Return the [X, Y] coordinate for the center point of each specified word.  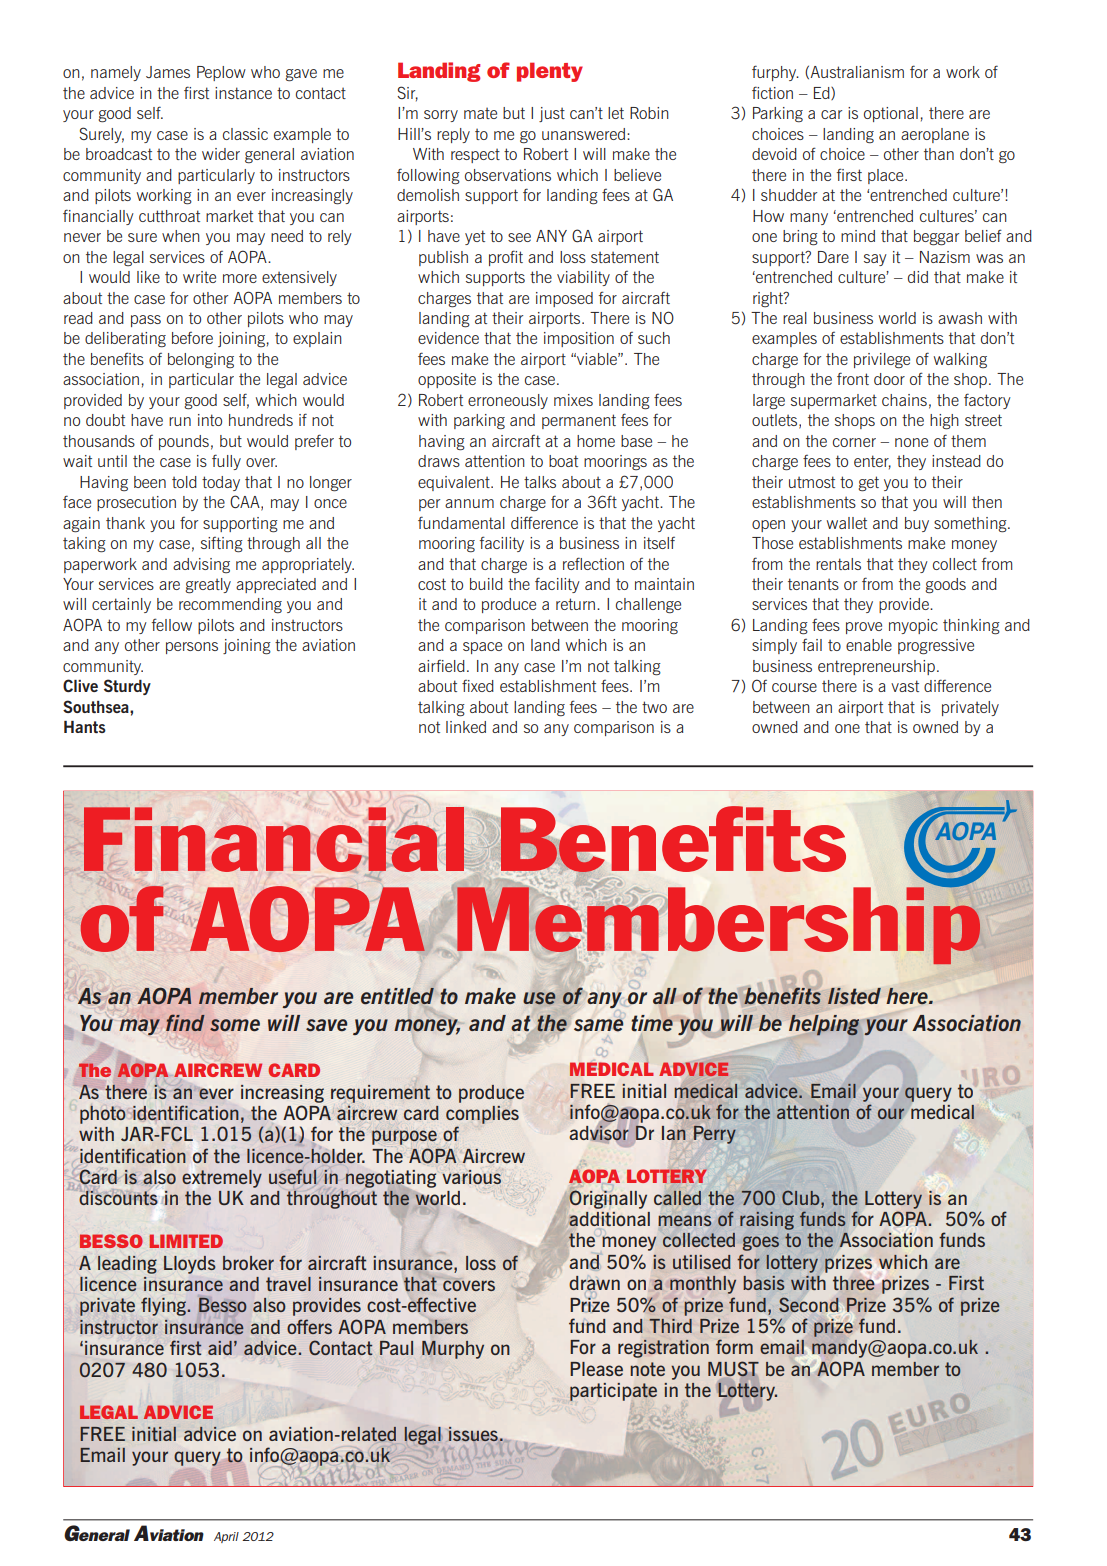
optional [891, 114]
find [185, 1022]
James [168, 72]
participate [613, 1392]
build [486, 584]
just [552, 114]
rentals [838, 564]
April [226, 1537]
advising [201, 565]
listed [854, 996]
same [598, 1025]
